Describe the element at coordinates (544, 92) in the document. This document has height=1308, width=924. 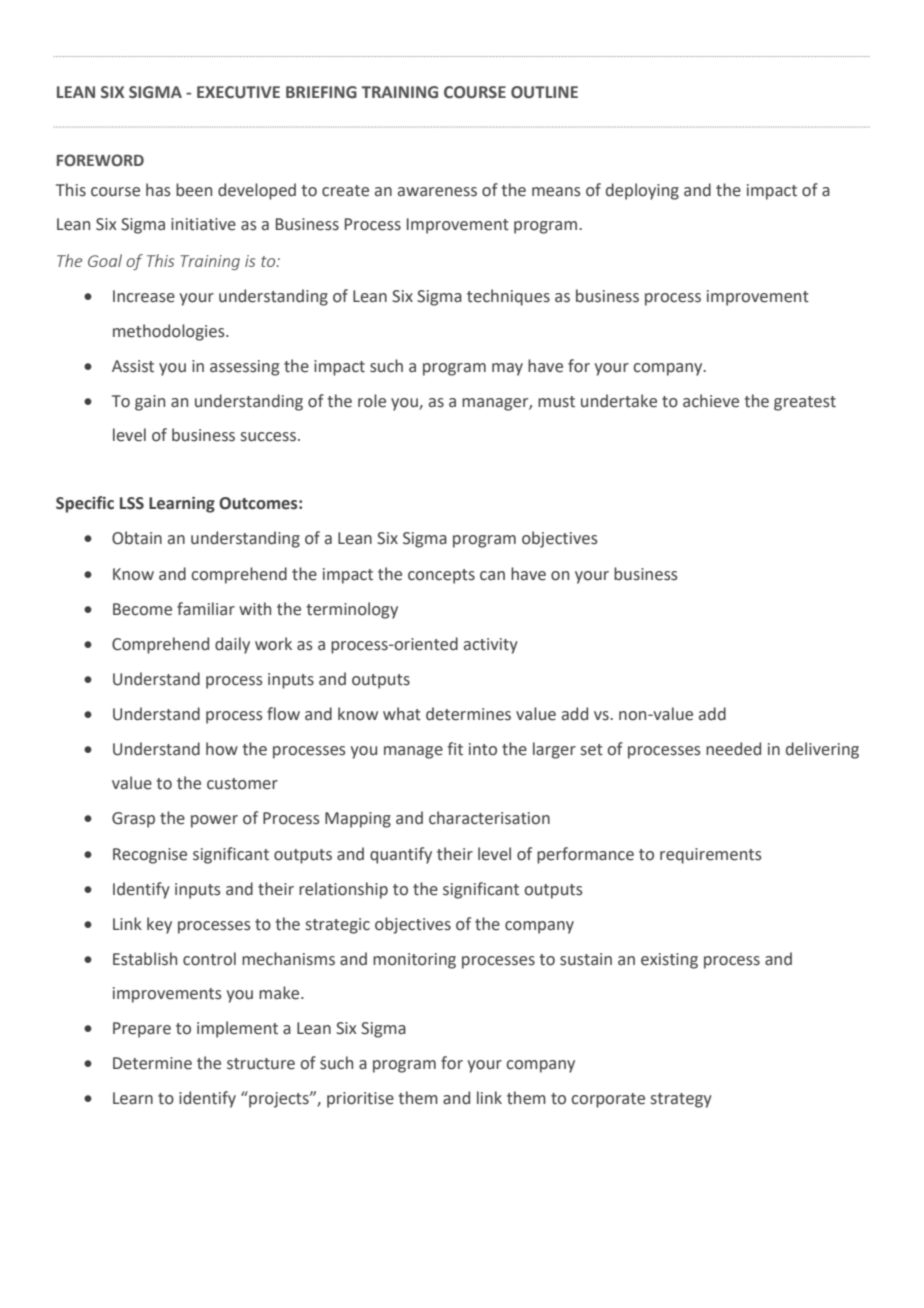
I see `OUTLINE` at that location.
